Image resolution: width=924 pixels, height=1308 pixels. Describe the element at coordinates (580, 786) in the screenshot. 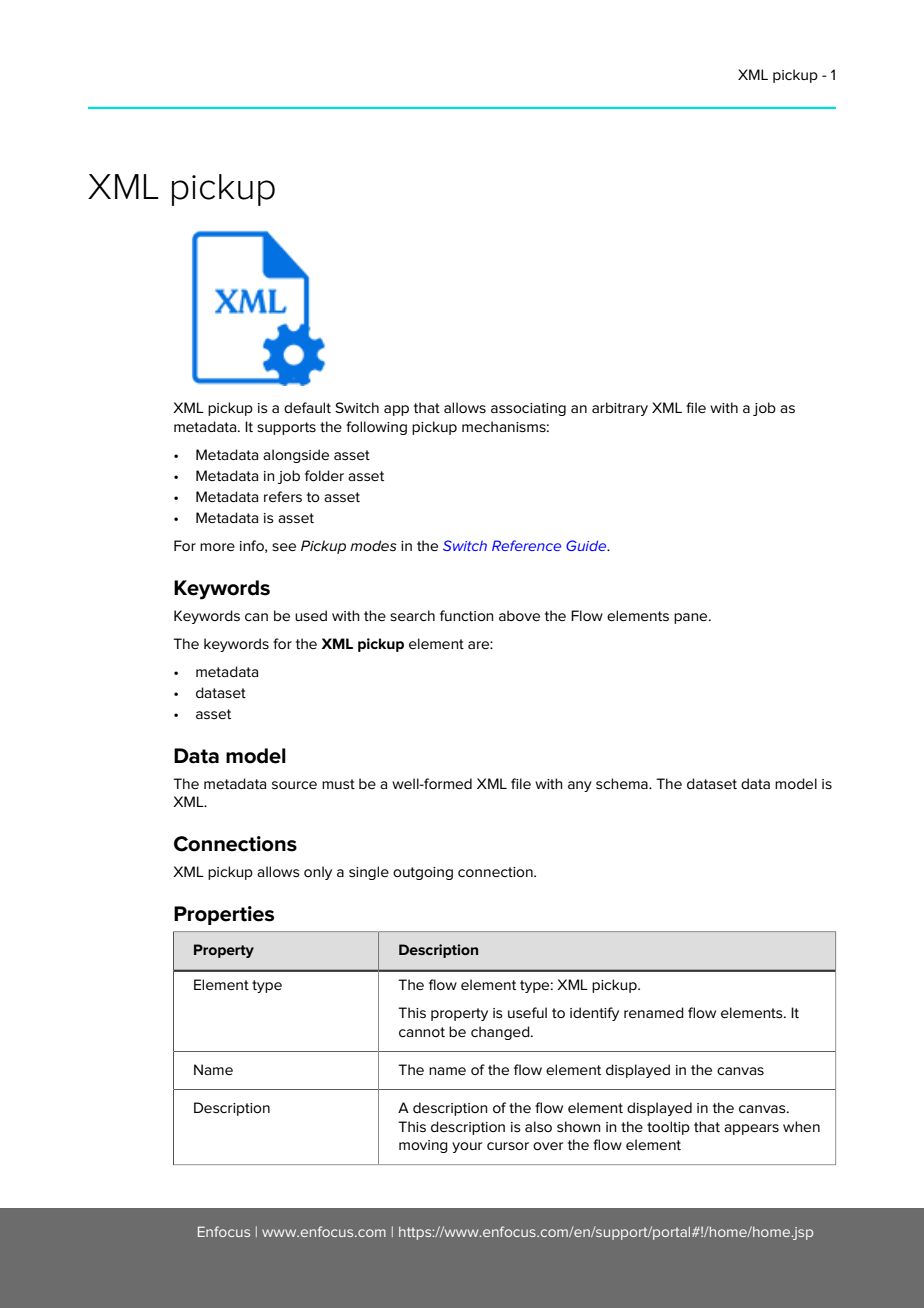

I see `any` at that location.
